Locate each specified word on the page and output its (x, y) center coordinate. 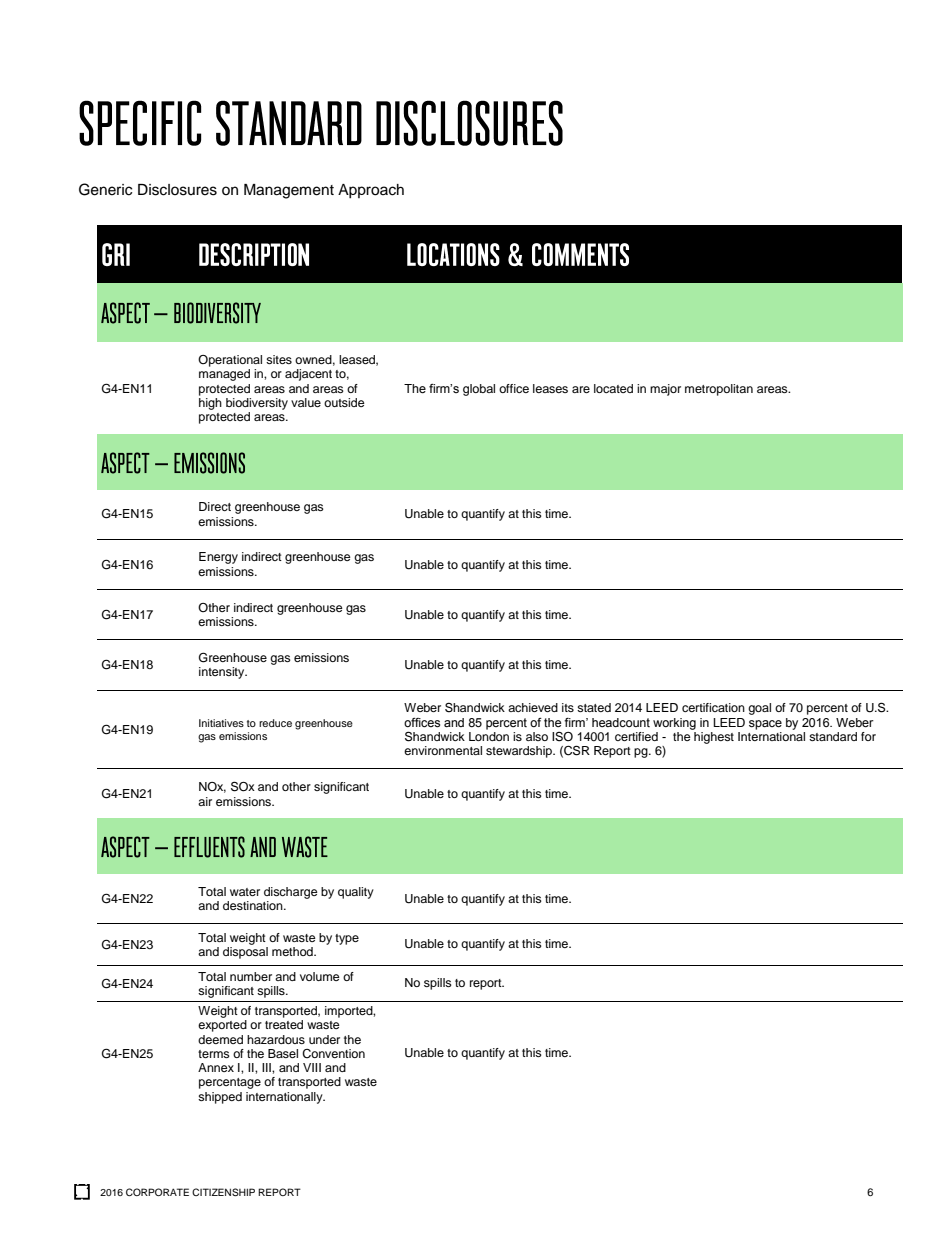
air (205, 801)
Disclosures (177, 190)
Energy (218, 558)
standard (833, 736)
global (479, 390)
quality (356, 893)
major (665, 390)
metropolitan (719, 390)
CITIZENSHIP (223, 1192)
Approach (371, 191)
